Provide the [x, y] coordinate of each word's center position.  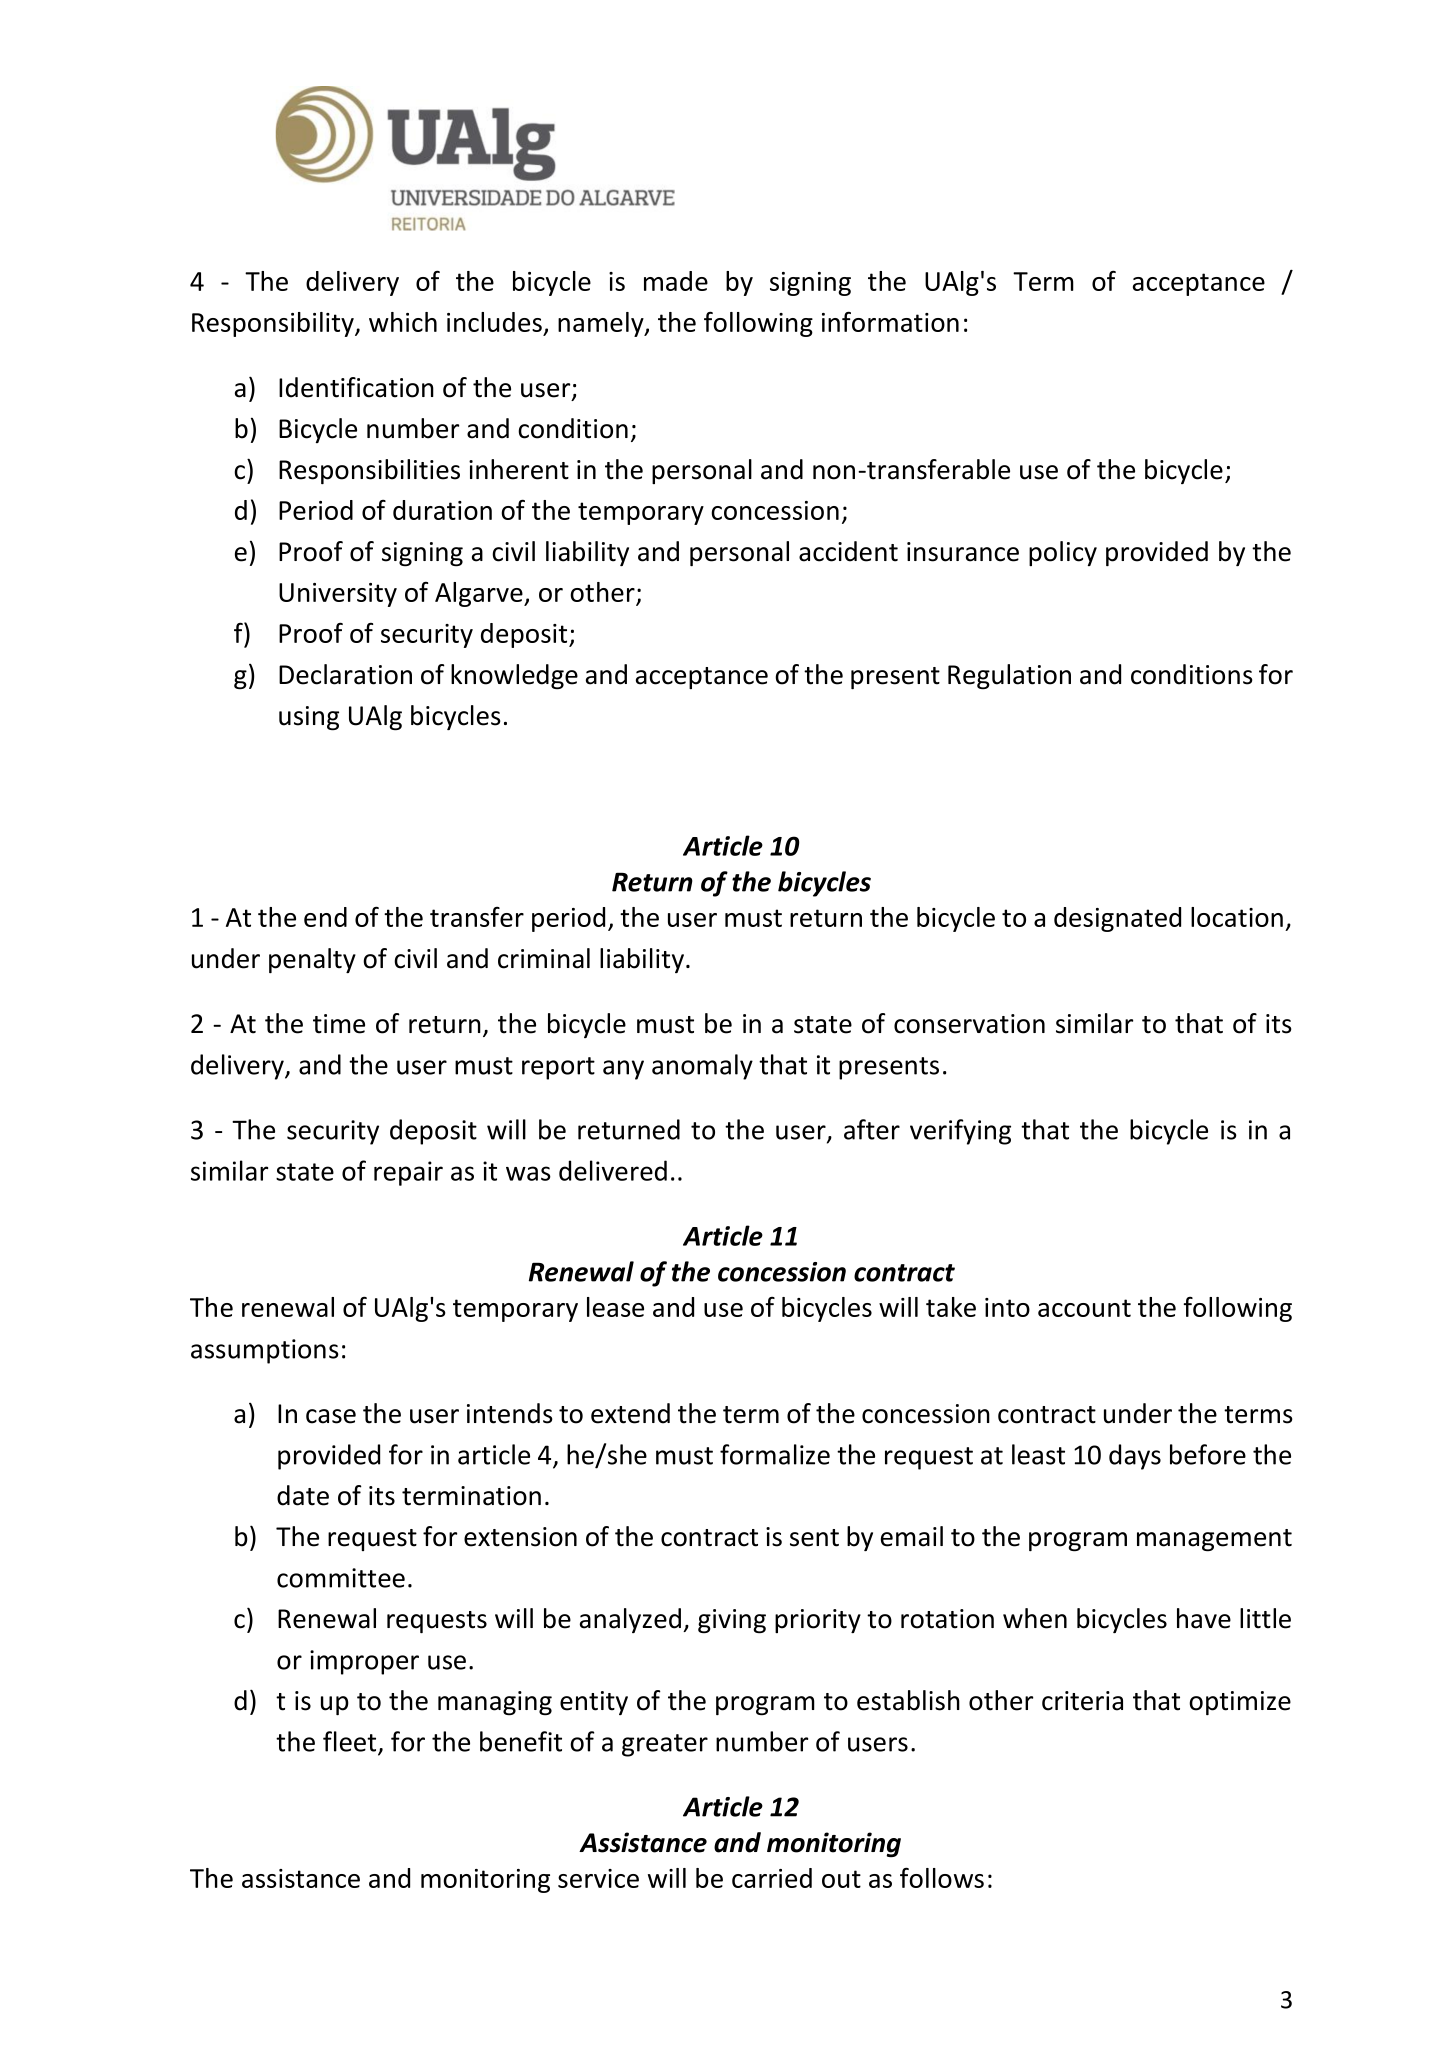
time [339, 1024]
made [676, 281]
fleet [351, 1742]
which [403, 322]
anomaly [702, 1067]
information [890, 321]
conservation [969, 1024]
